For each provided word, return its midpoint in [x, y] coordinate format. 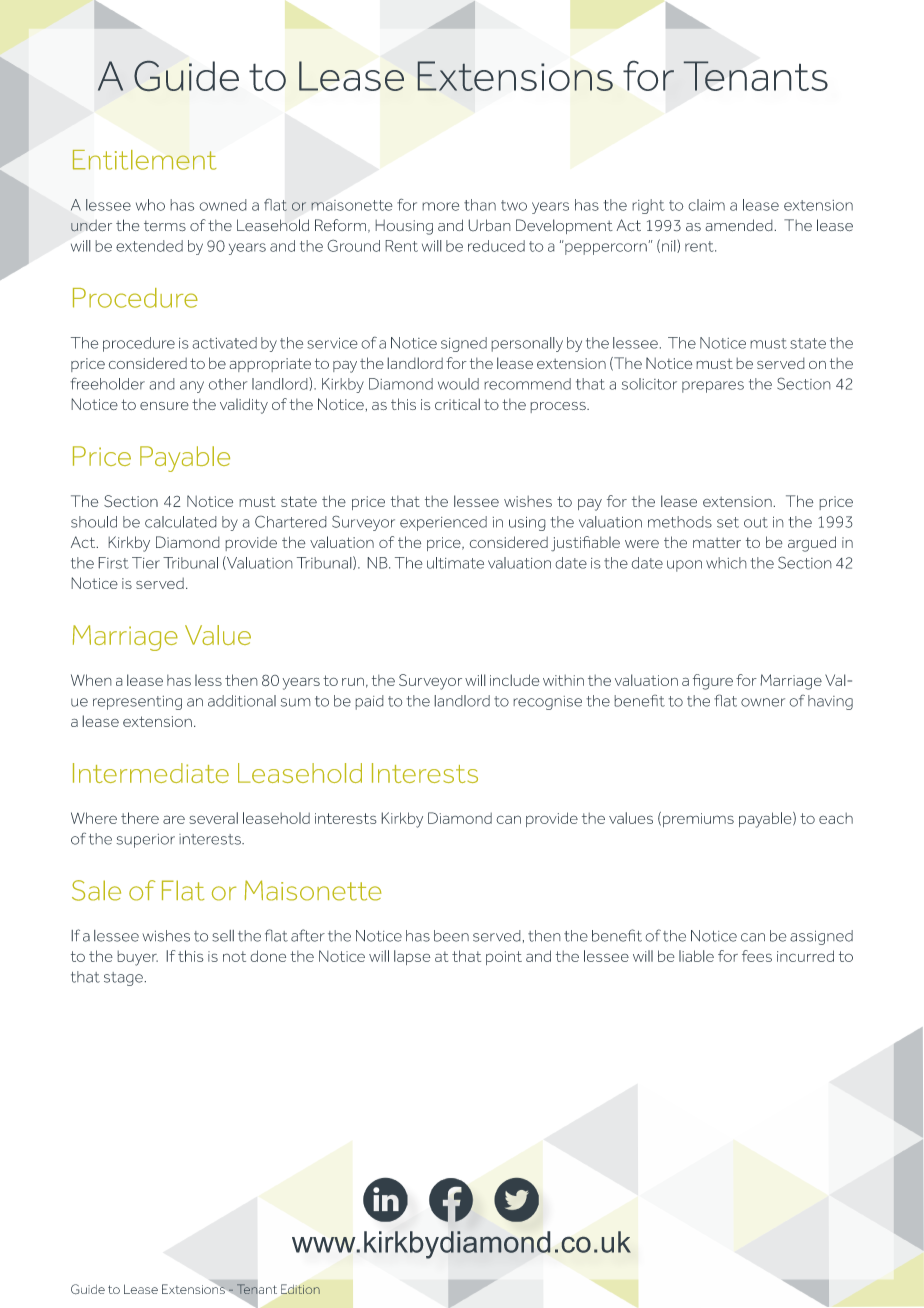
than [480, 205]
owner [763, 702]
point [504, 958]
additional [242, 701]
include [515, 680]
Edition [300, 1289]
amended [740, 225]
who [150, 205]
